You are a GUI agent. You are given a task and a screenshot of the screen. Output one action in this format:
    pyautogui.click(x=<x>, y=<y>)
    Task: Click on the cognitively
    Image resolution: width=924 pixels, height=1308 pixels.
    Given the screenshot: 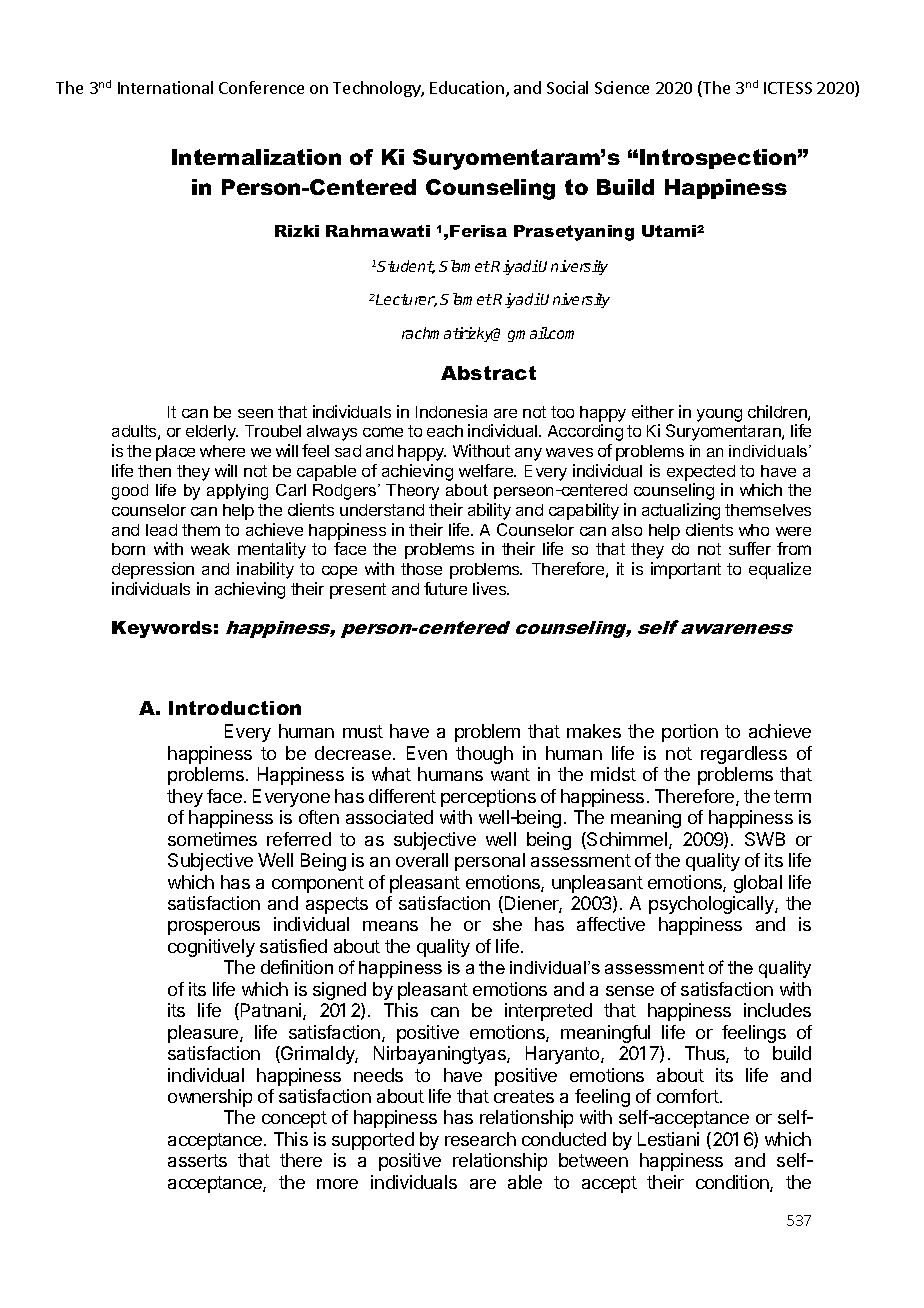 What is the action you would take?
    pyautogui.click(x=211, y=948)
